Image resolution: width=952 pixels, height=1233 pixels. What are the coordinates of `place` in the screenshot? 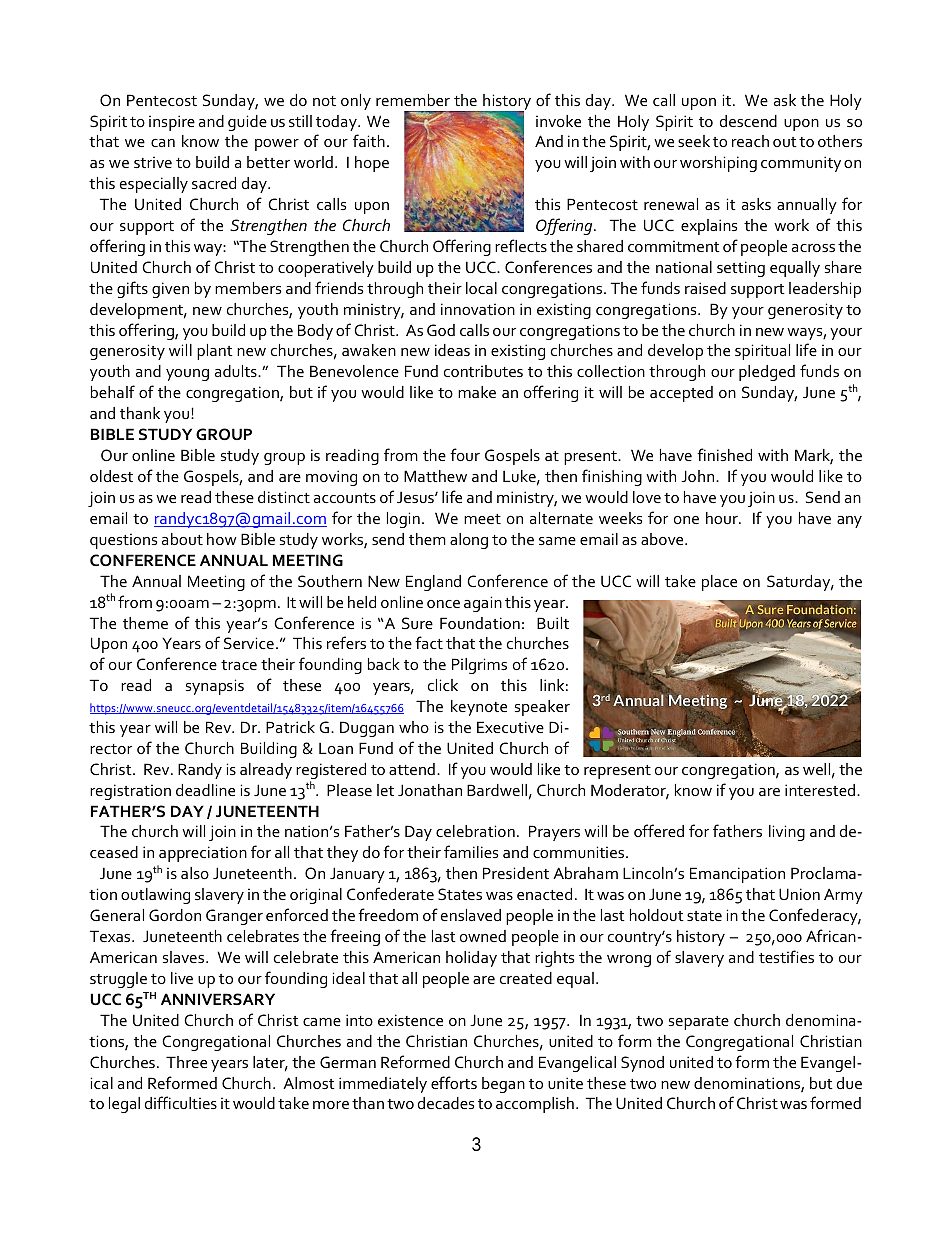 It's located at (719, 583).
